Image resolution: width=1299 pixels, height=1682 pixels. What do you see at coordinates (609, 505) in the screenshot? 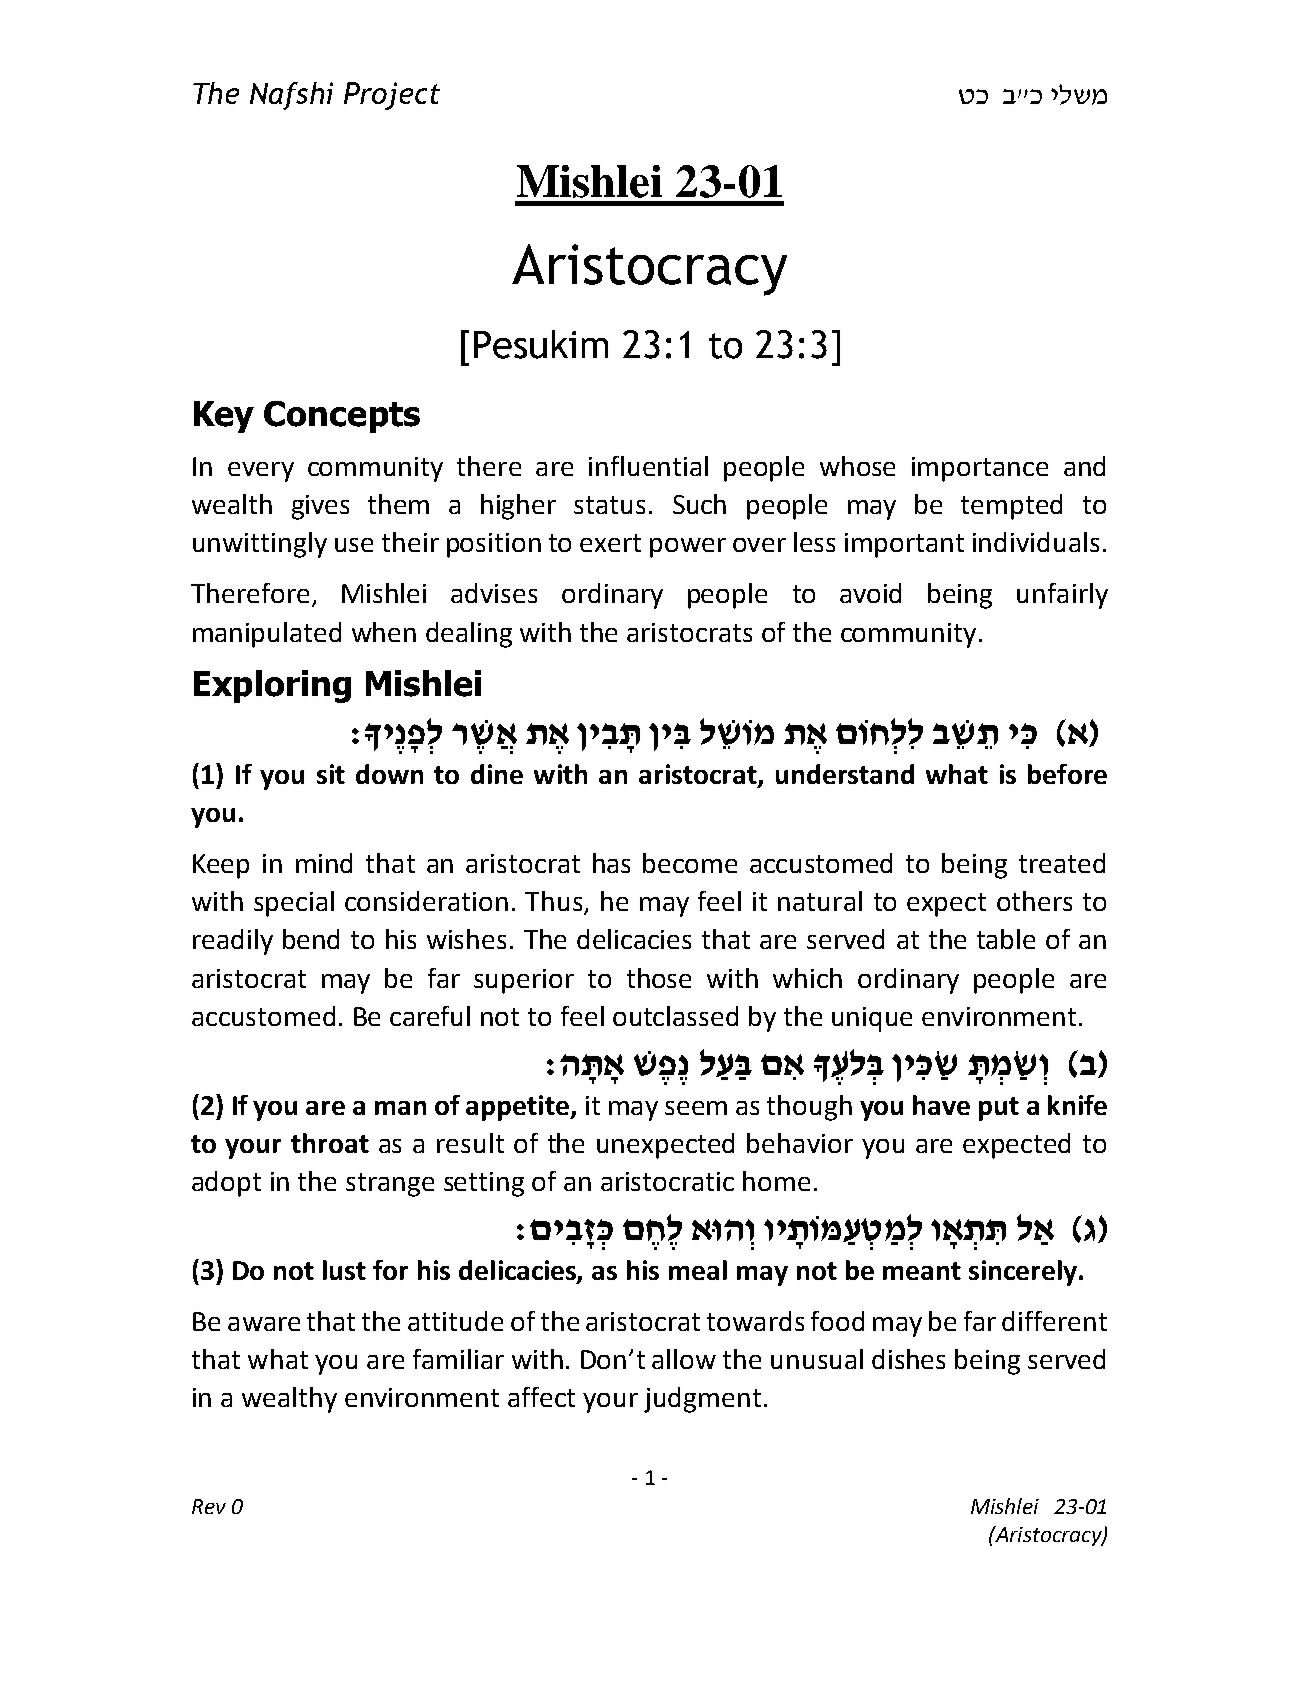
I see `status` at bounding box center [609, 505].
